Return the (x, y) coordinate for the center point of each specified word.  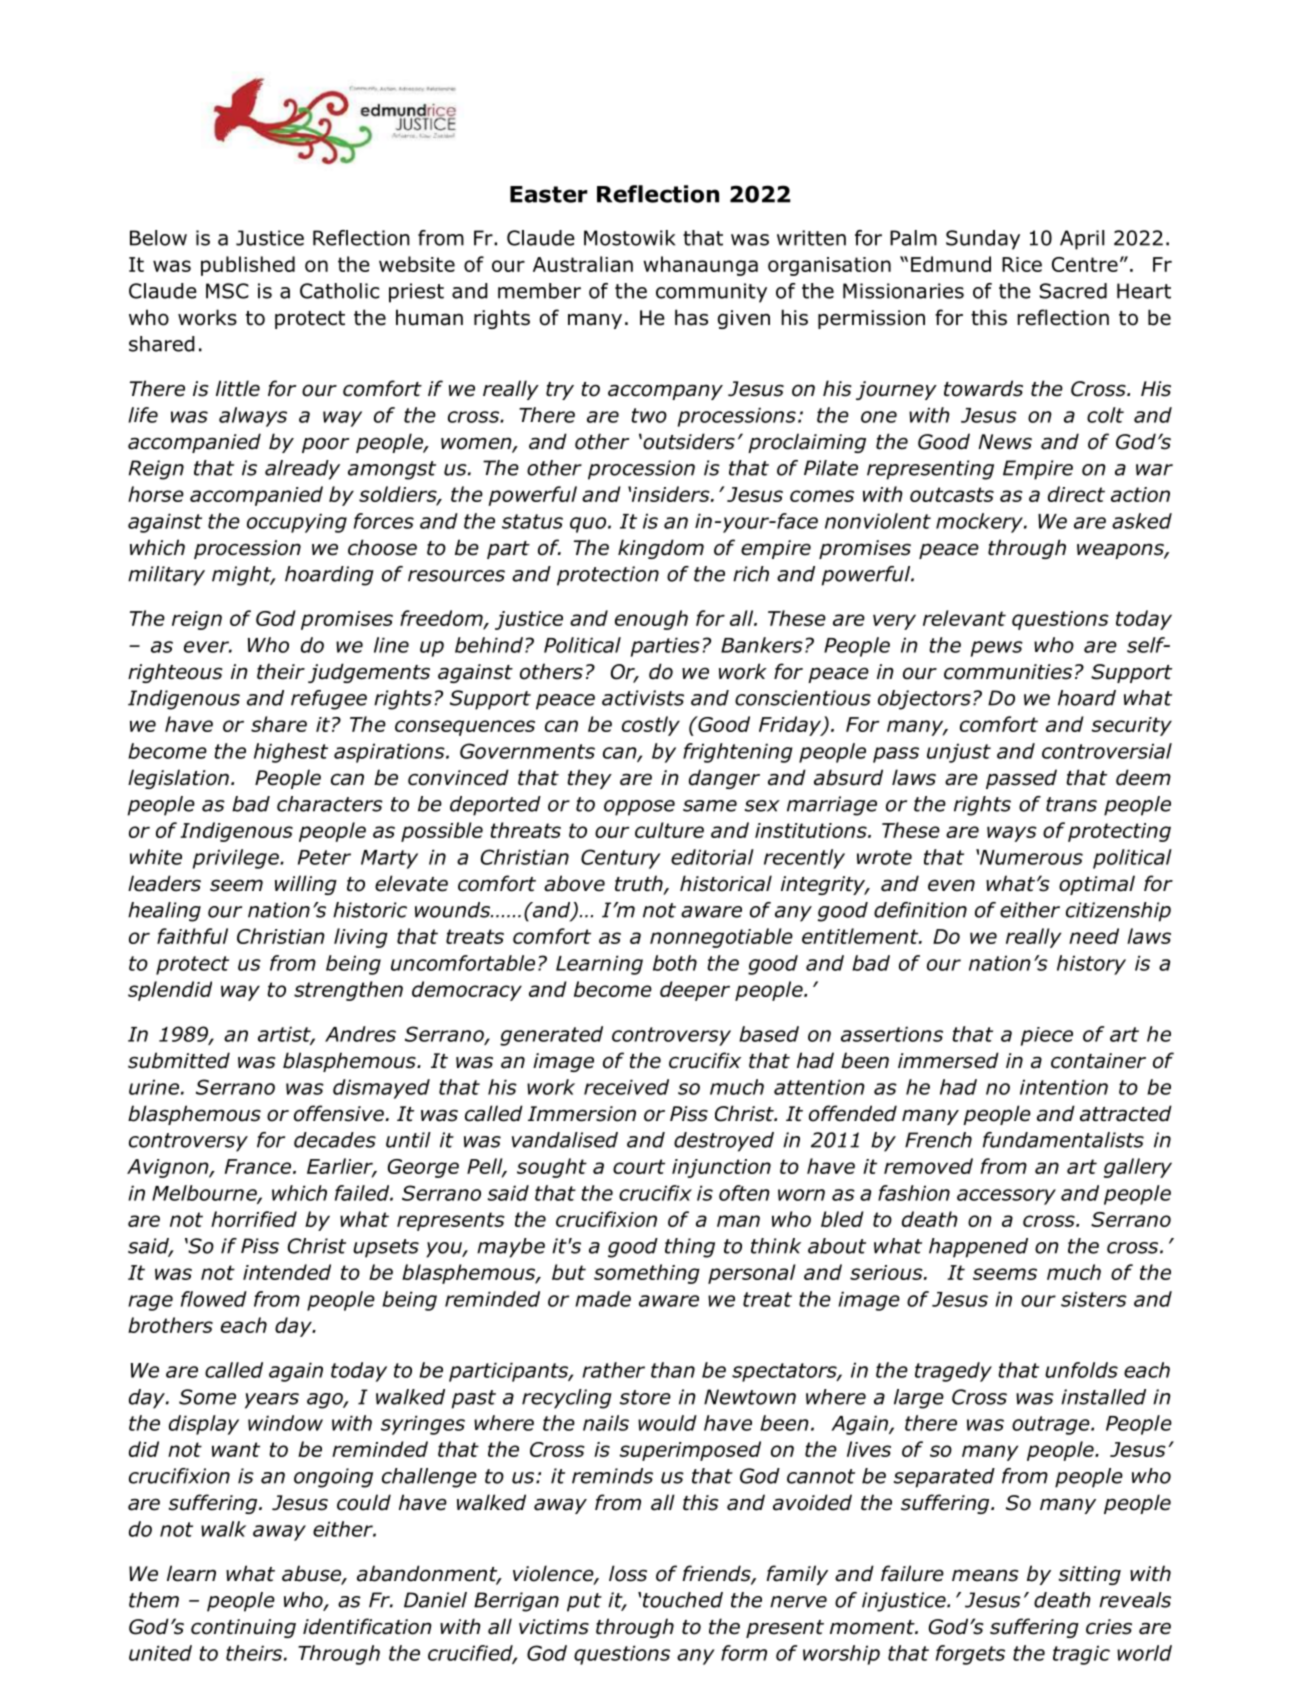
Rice (1022, 264)
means (985, 1575)
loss (628, 1573)
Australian (583, 264)
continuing (243, 1628)
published (248, 266)
